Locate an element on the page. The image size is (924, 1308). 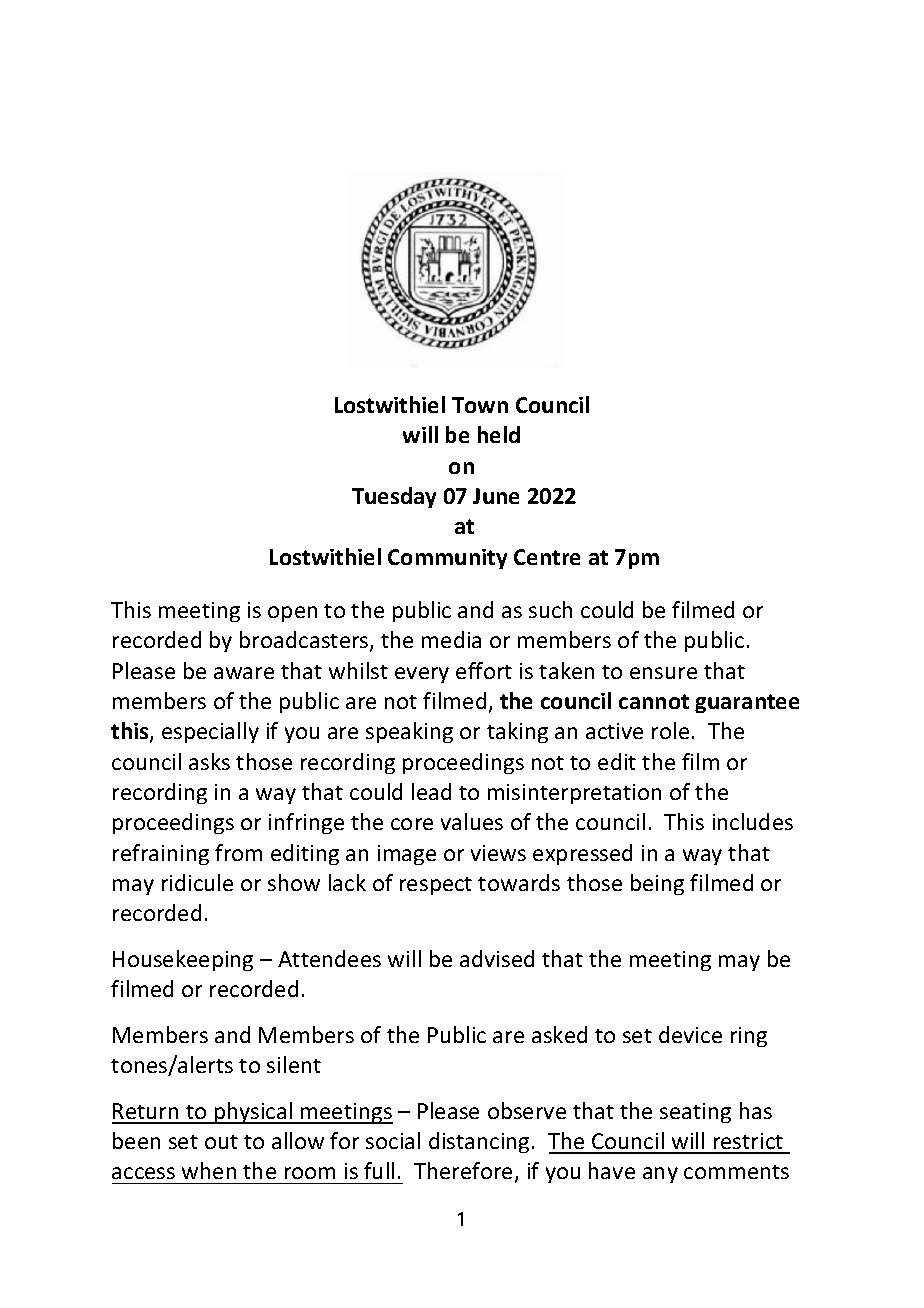
ensure is located at coordinates (663, 673).
